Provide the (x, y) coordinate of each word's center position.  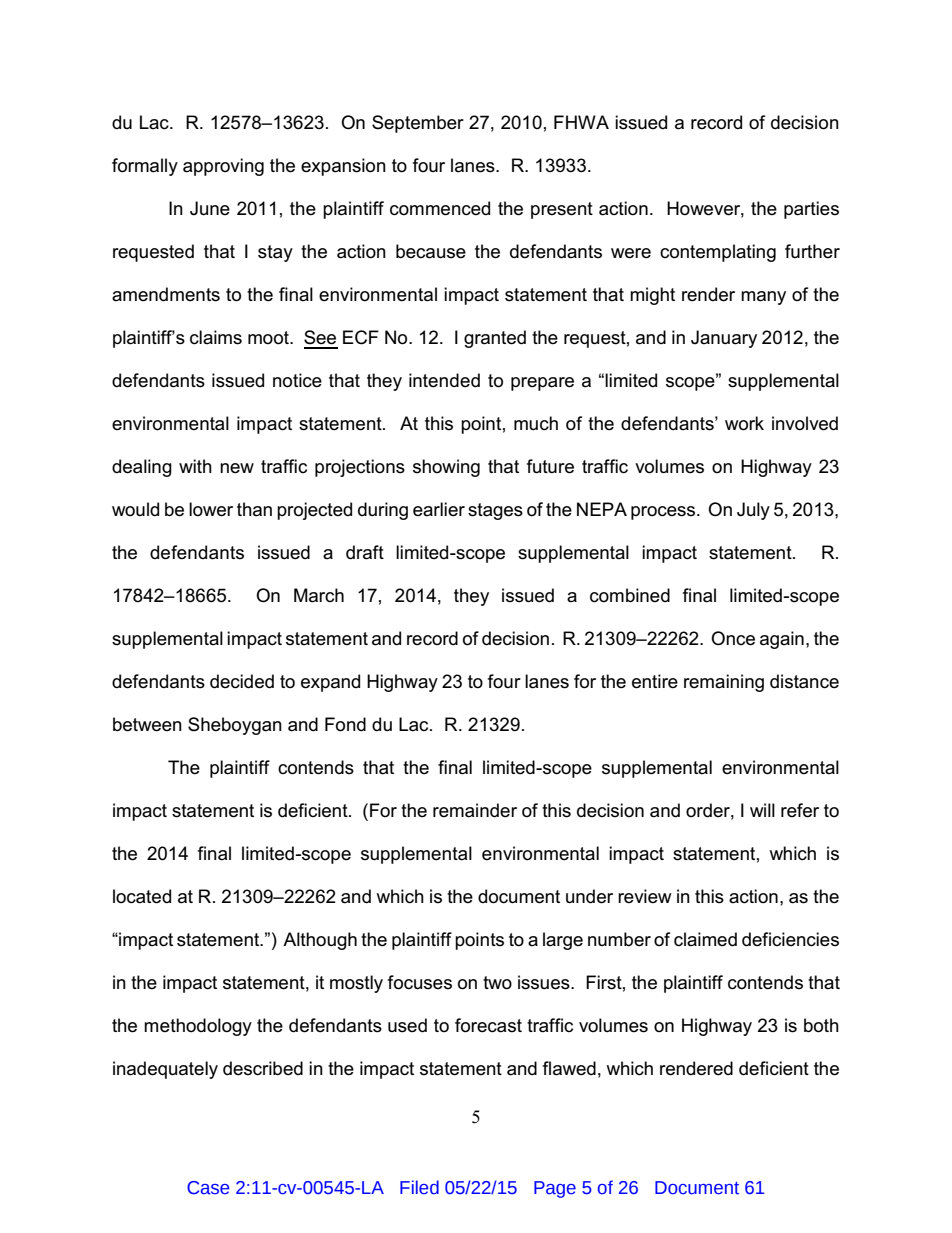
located (142, 896)
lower (211, 509)
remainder (475, 810)
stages (495, 511)
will (762, 810)
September (418, 124)
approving (223, 167)
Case (208, 1188)
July (753, 511)
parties (811, 210)
